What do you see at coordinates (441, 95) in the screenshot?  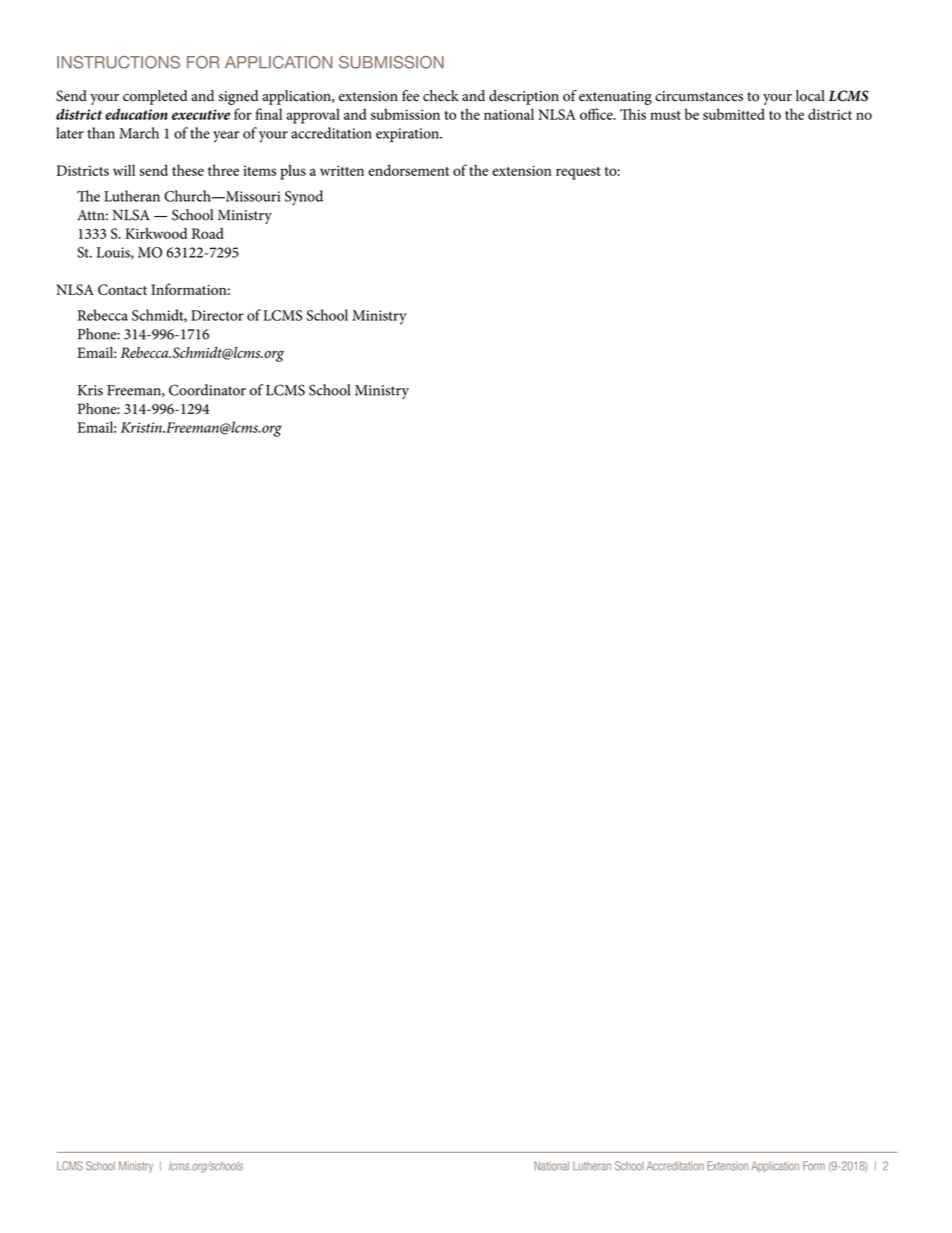 I see `check` at bounding box center [441, 95].
